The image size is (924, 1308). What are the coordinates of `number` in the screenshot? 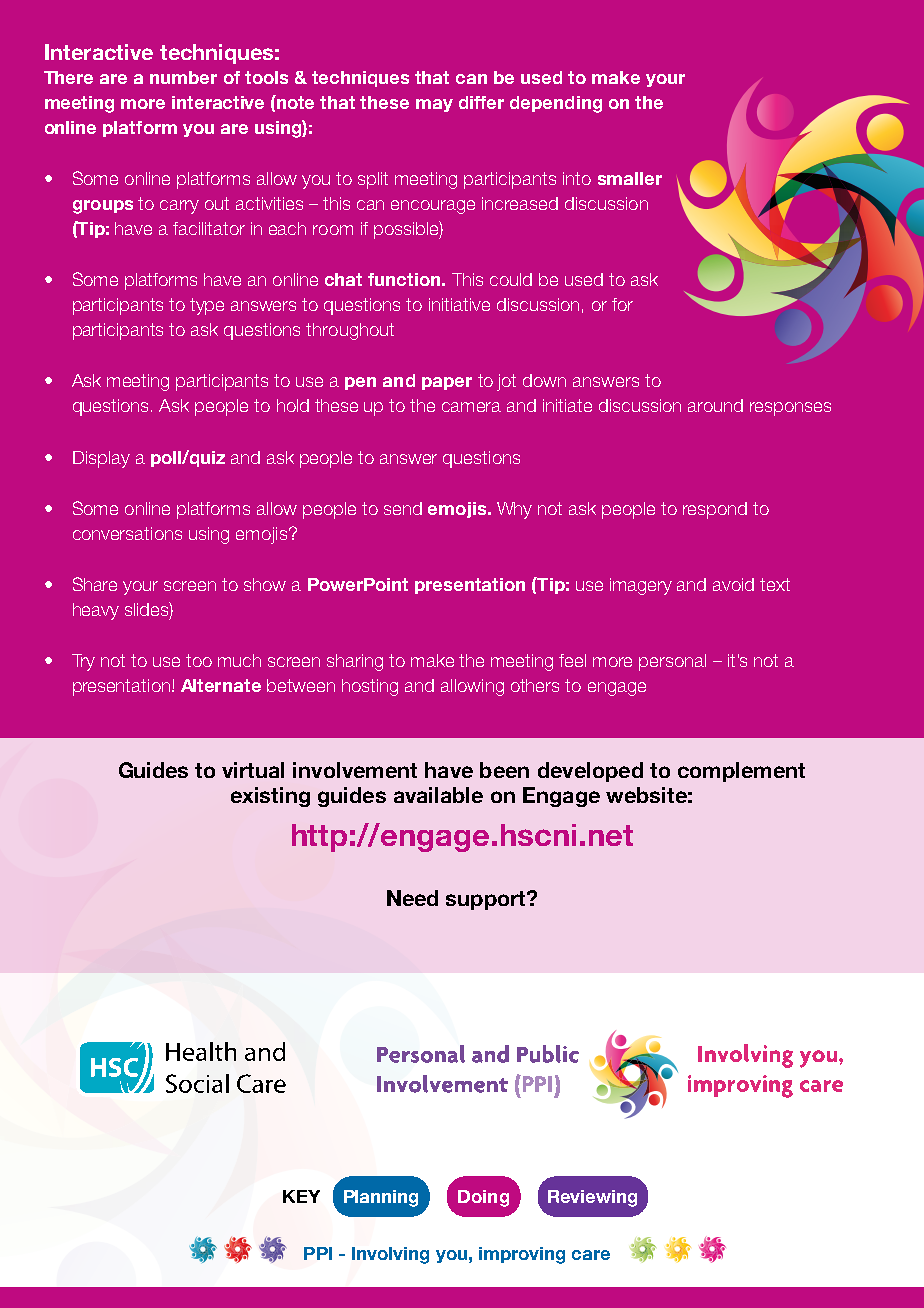 It's located at (183, 77).
